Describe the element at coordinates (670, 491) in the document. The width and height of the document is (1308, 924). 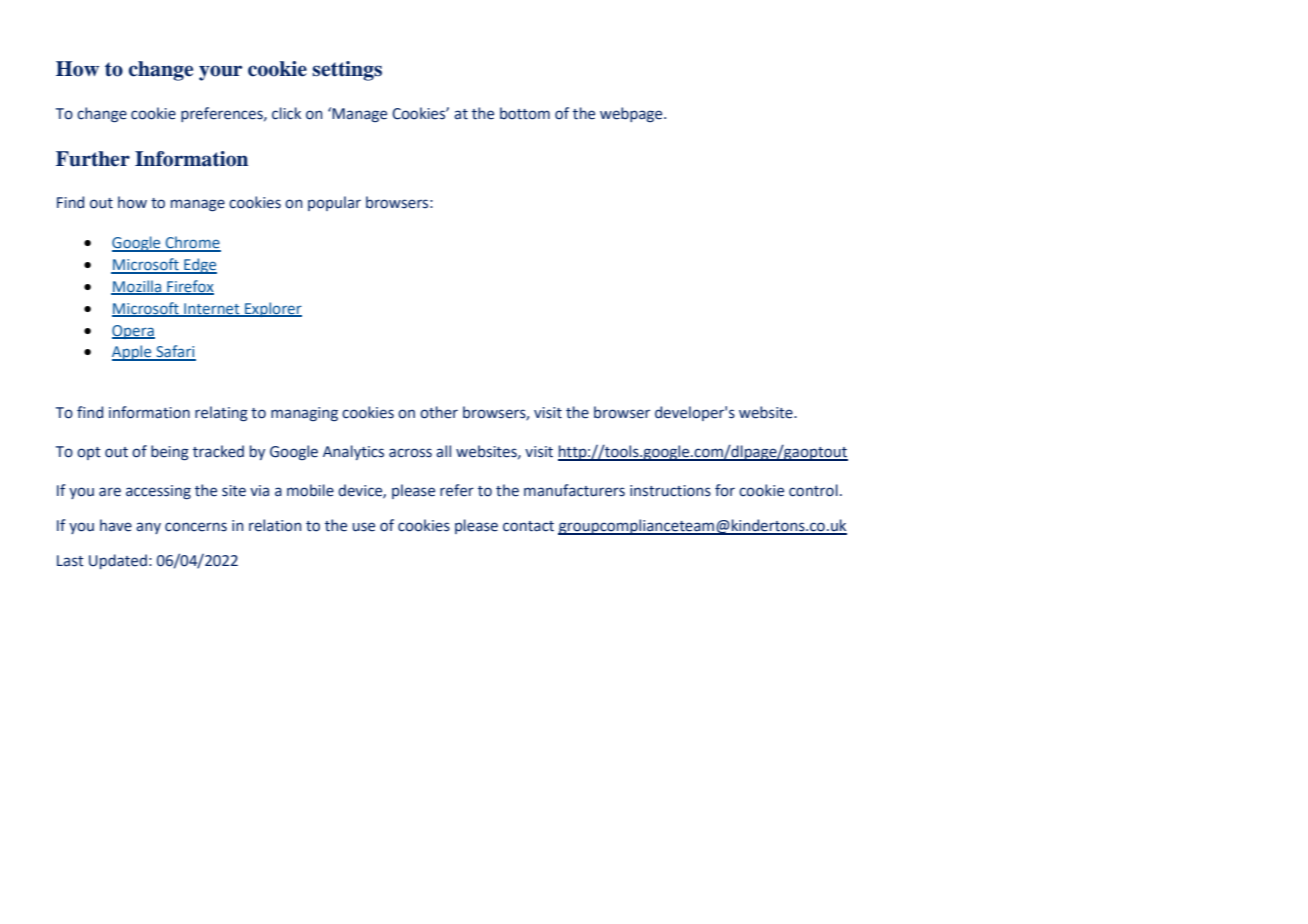
I see `instructions` at that location.
